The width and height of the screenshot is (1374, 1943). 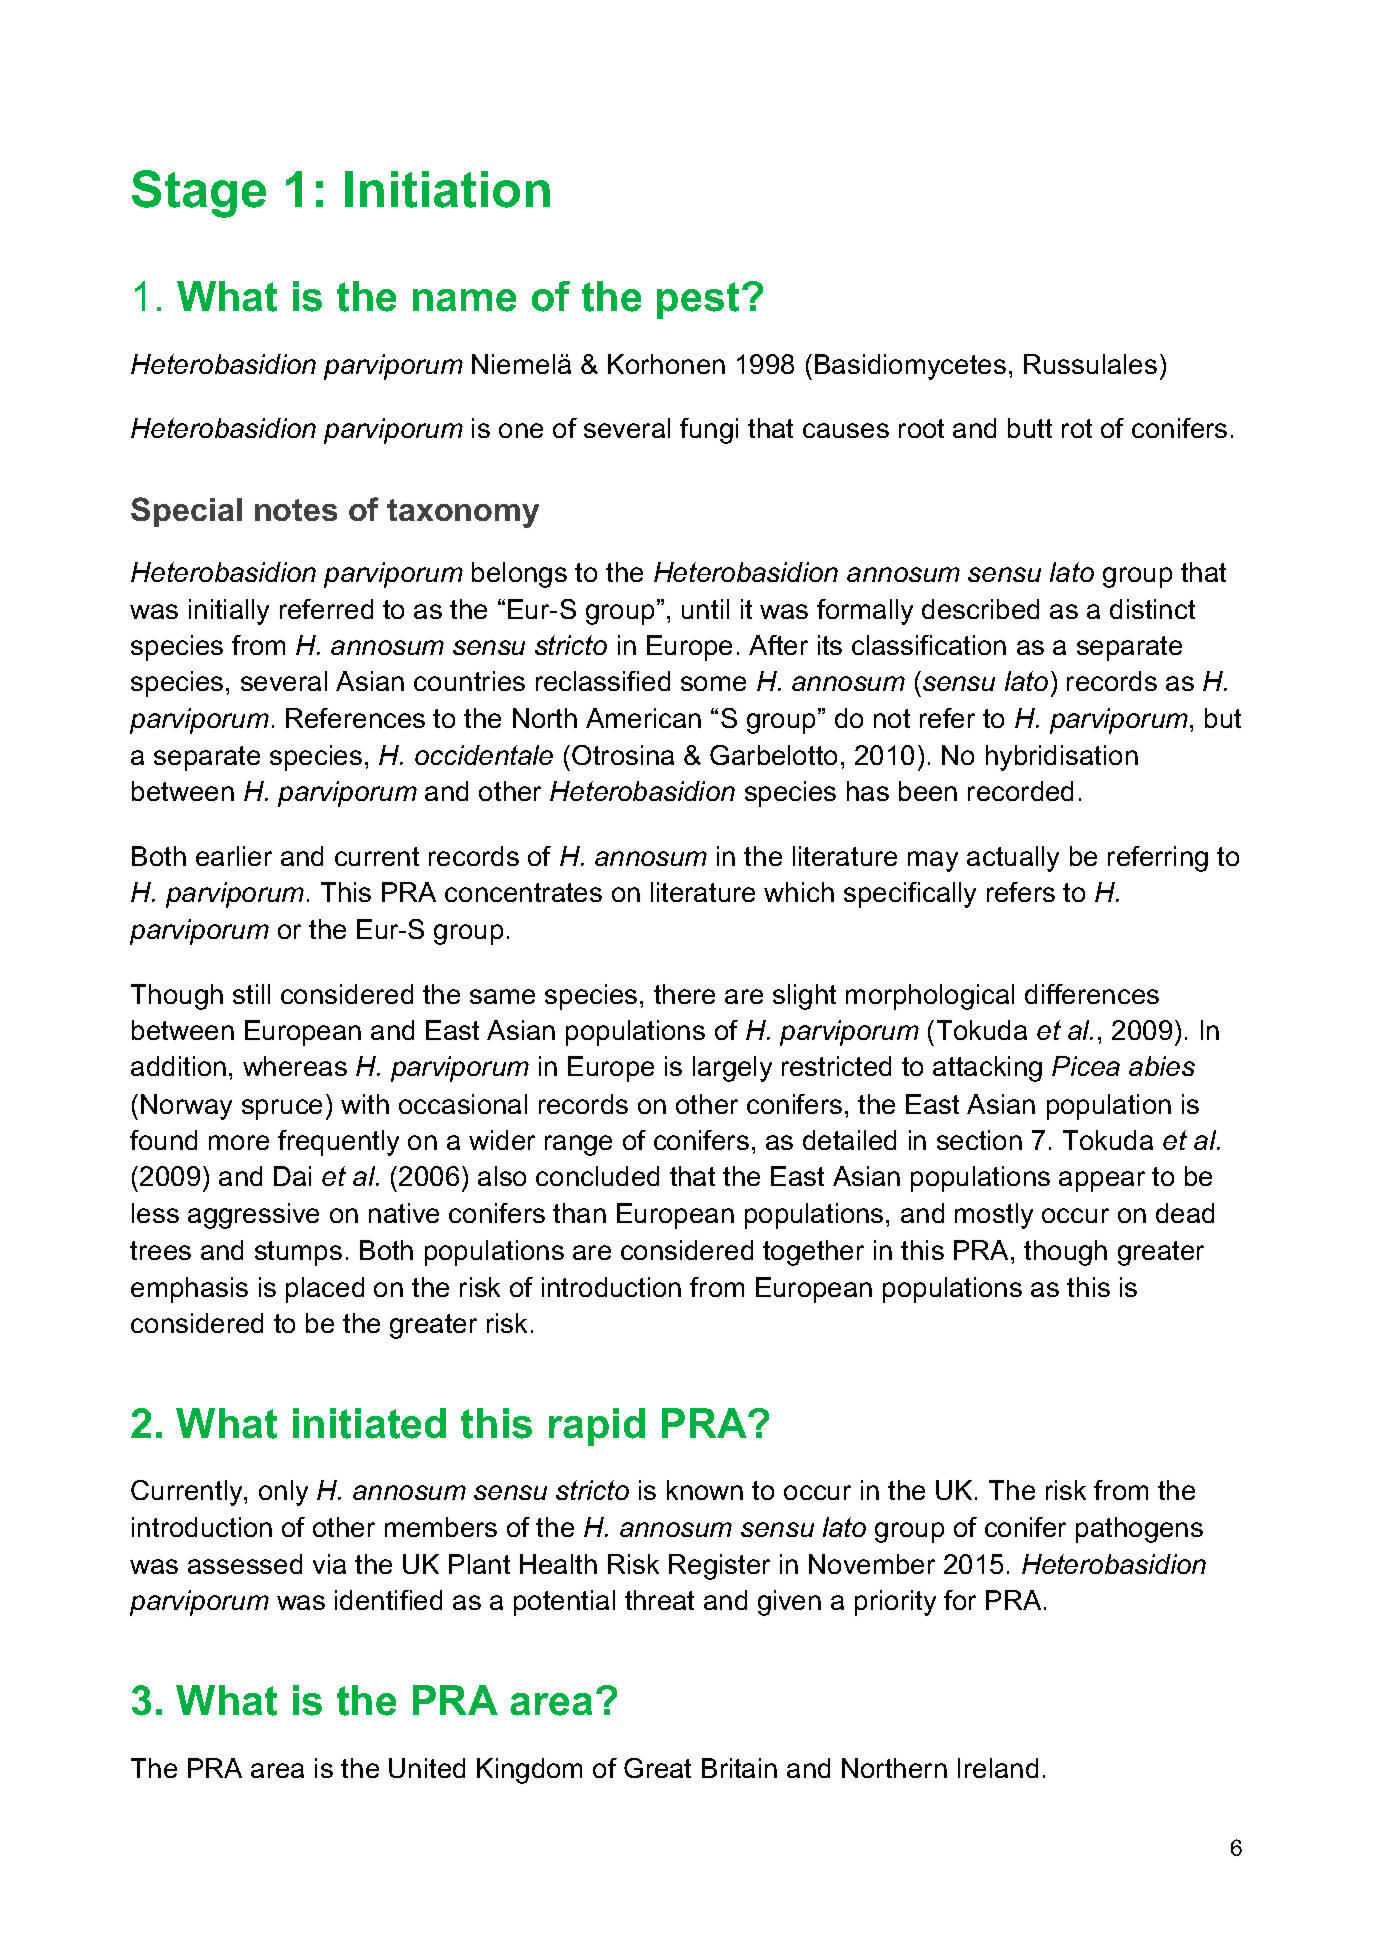 What do you see at coordinates (325, 1290) in the screenshot?
I see `placed` at bounding box center [325, 1290].
